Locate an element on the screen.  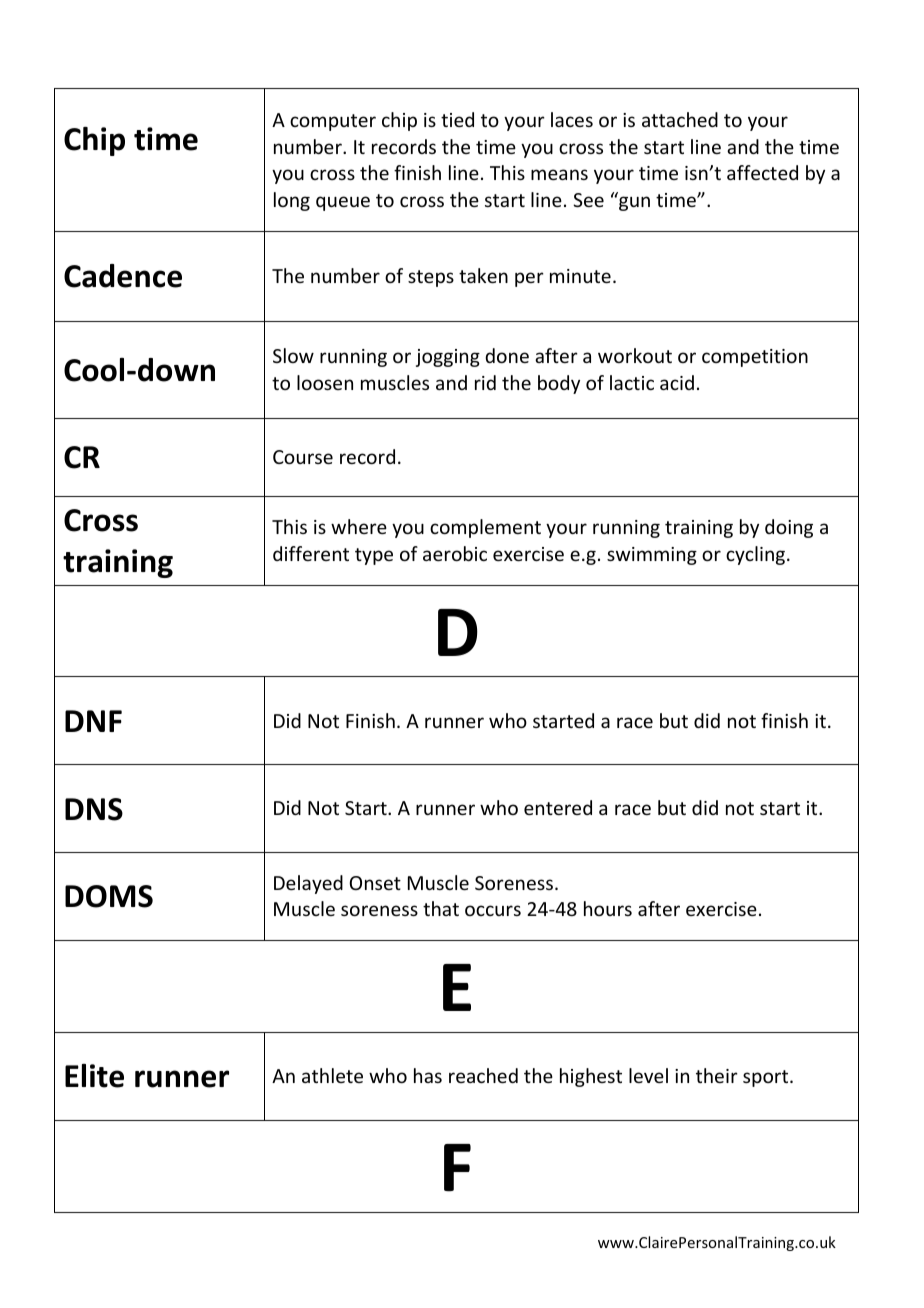
Elite is located at coordinates (94, 1076).
